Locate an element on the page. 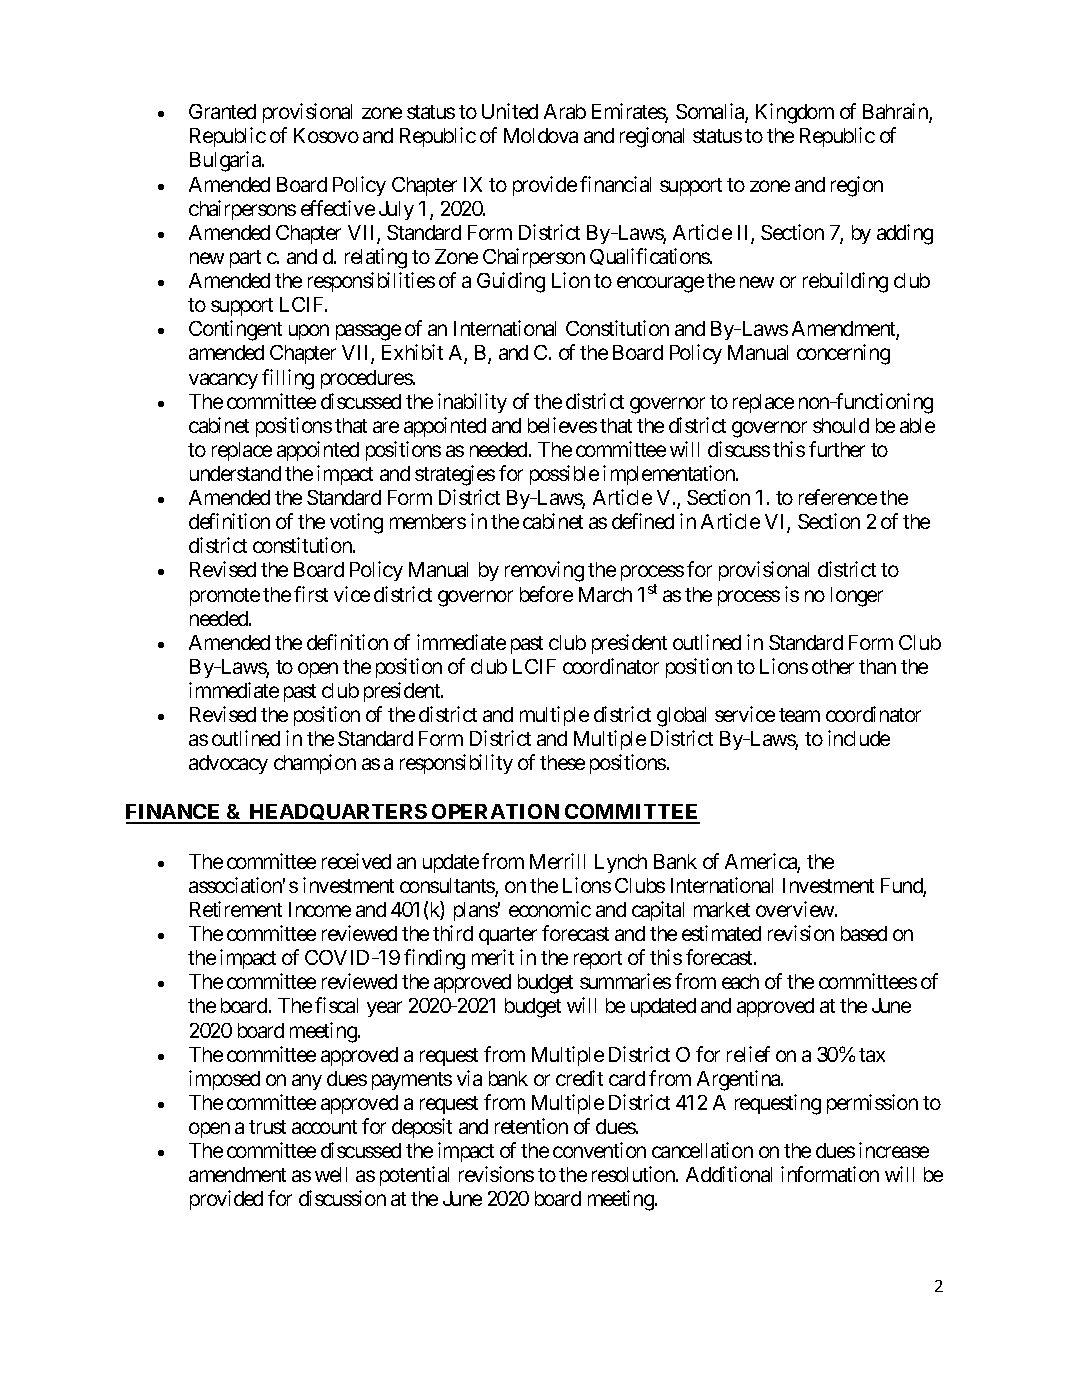 This page has width=1070, height=1384. increase is located at coordinates (894, 1150).
